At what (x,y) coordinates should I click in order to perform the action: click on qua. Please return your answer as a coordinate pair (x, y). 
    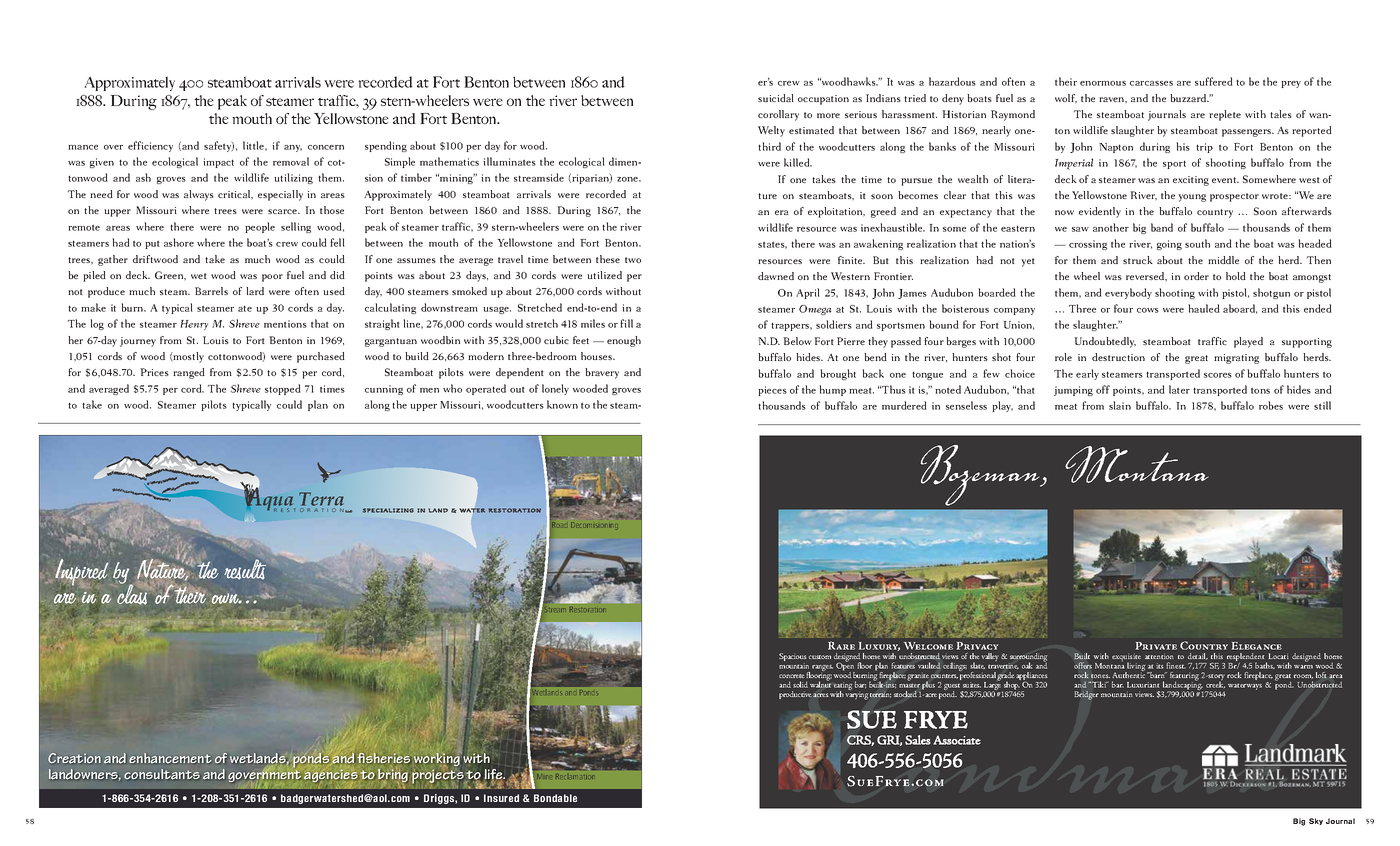
    Looking at the image, I should click on (279, 504).
